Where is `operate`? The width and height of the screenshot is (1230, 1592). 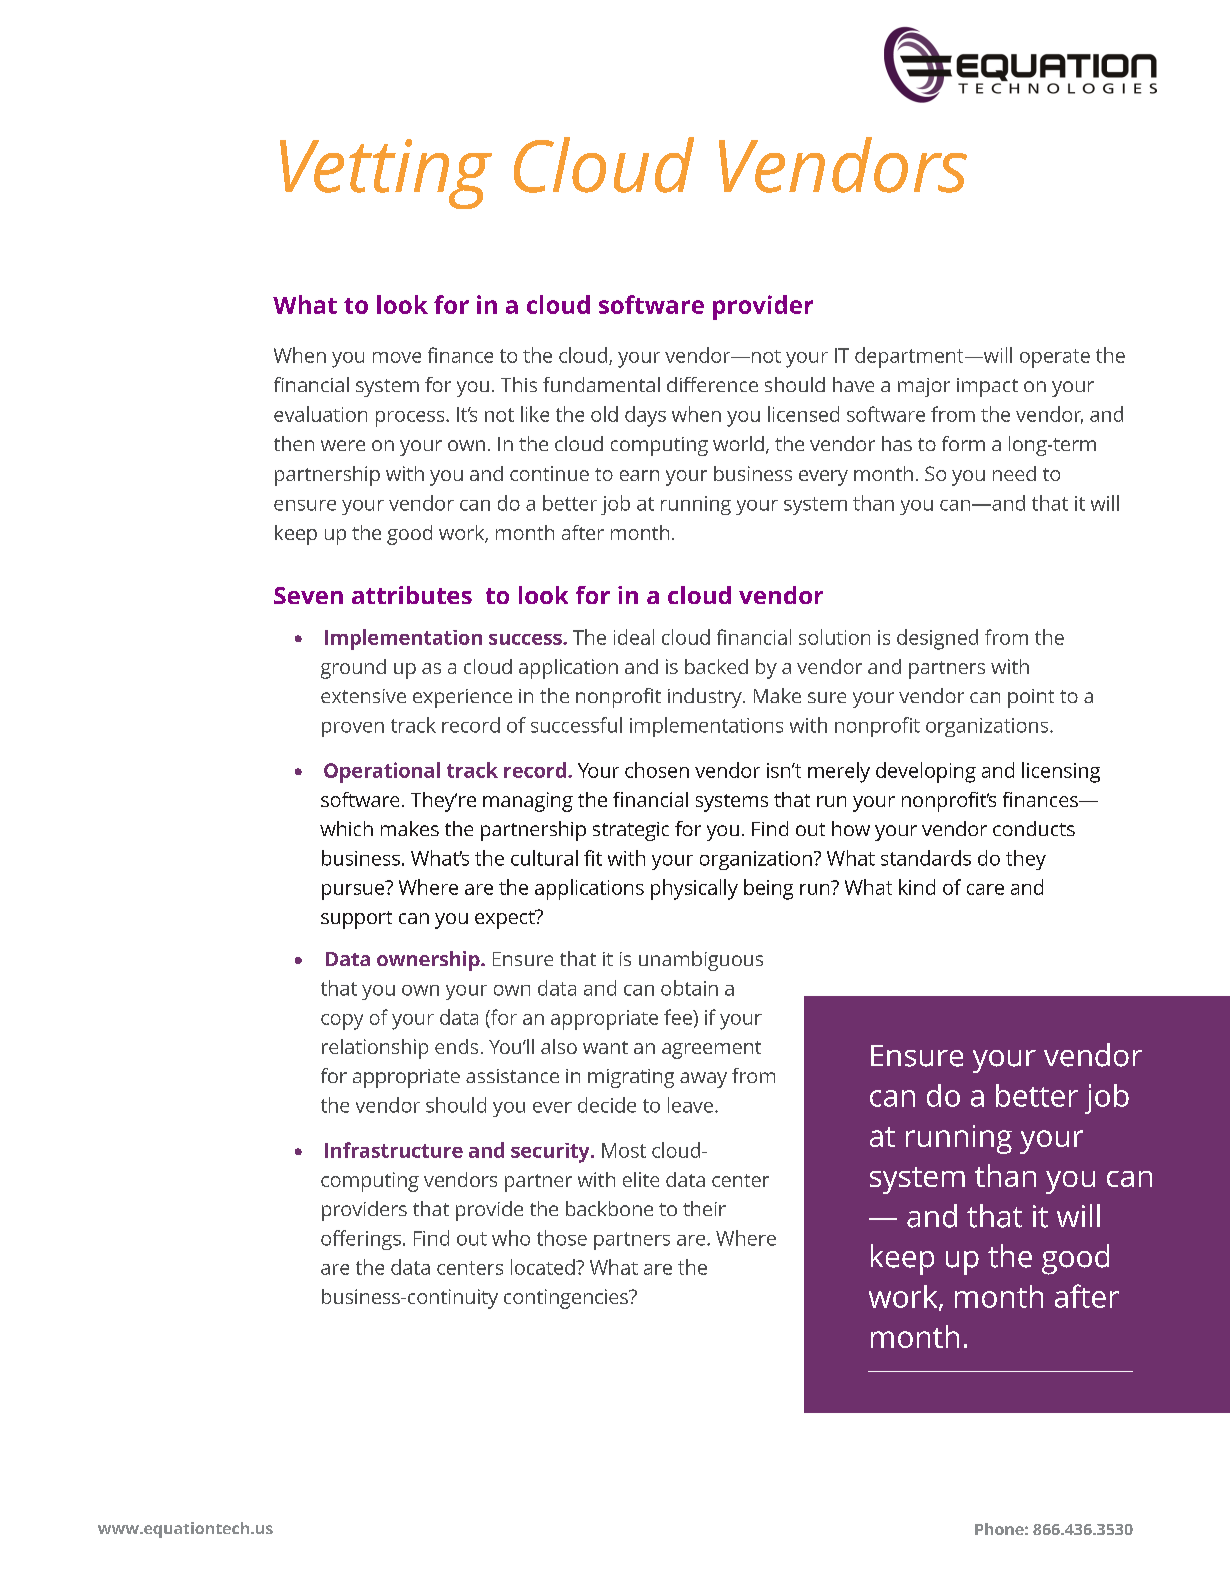 operate is located at coordinates (1055, 358).
